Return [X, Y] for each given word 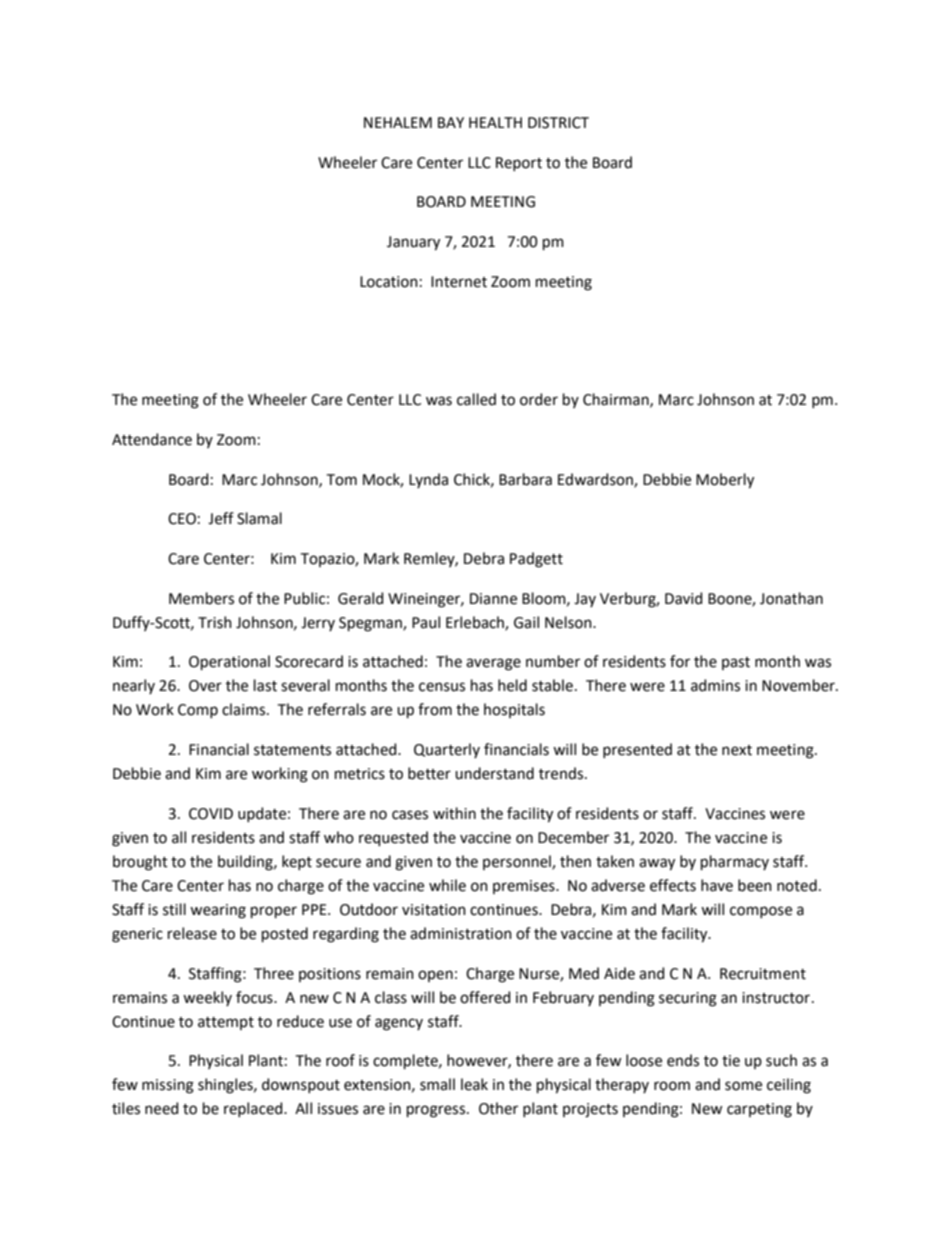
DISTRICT [558, 123]
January [413, 243]
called [476, 399]
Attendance [152, 439]
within [454, 813]
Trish [215, 622]
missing [168, 1086]
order [539, 399]
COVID [211, 814]
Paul [426, 622]
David [683, 598]
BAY [451, 122]
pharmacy [735, 862]
